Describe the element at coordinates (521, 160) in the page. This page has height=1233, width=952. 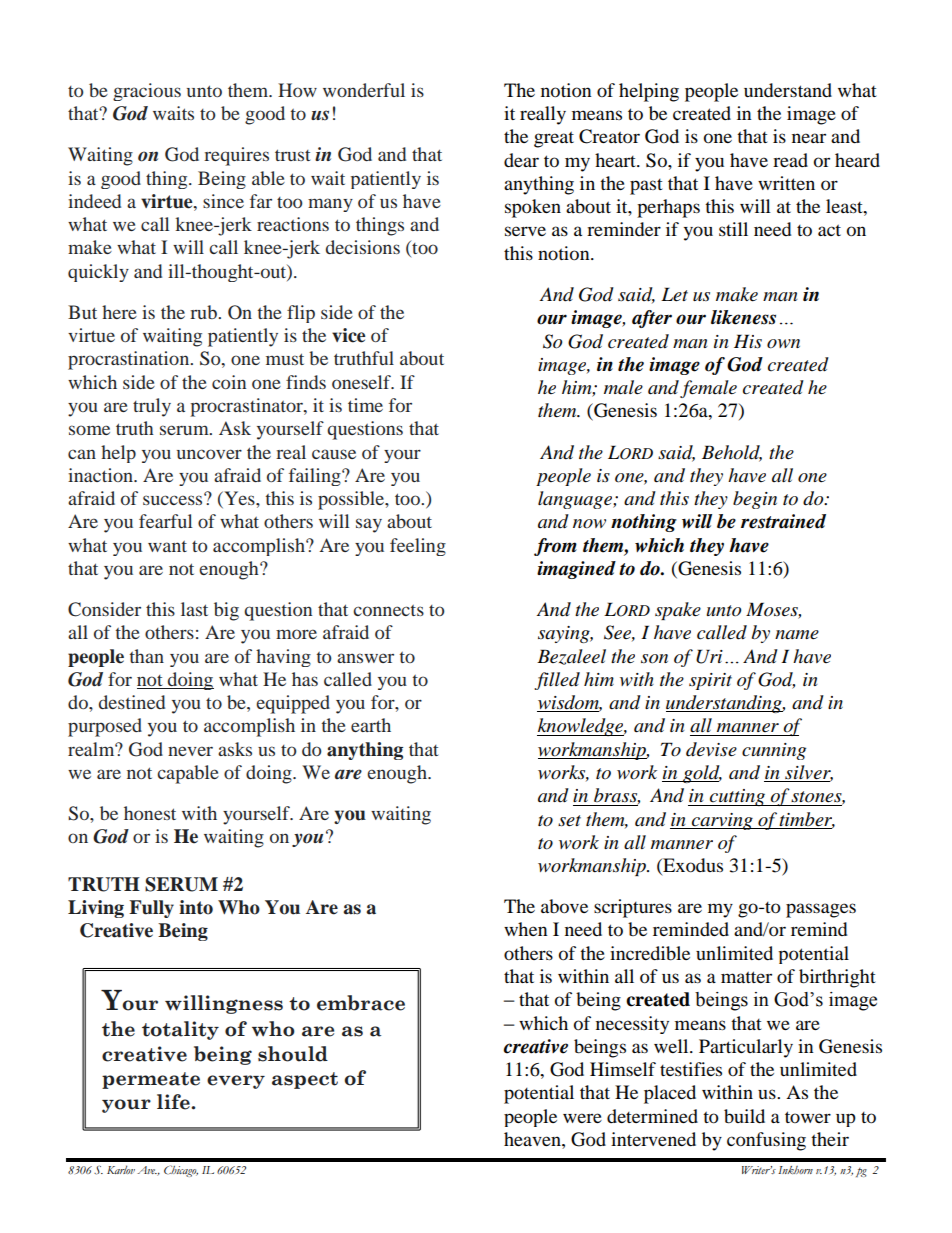
I see `dear` at that location.
